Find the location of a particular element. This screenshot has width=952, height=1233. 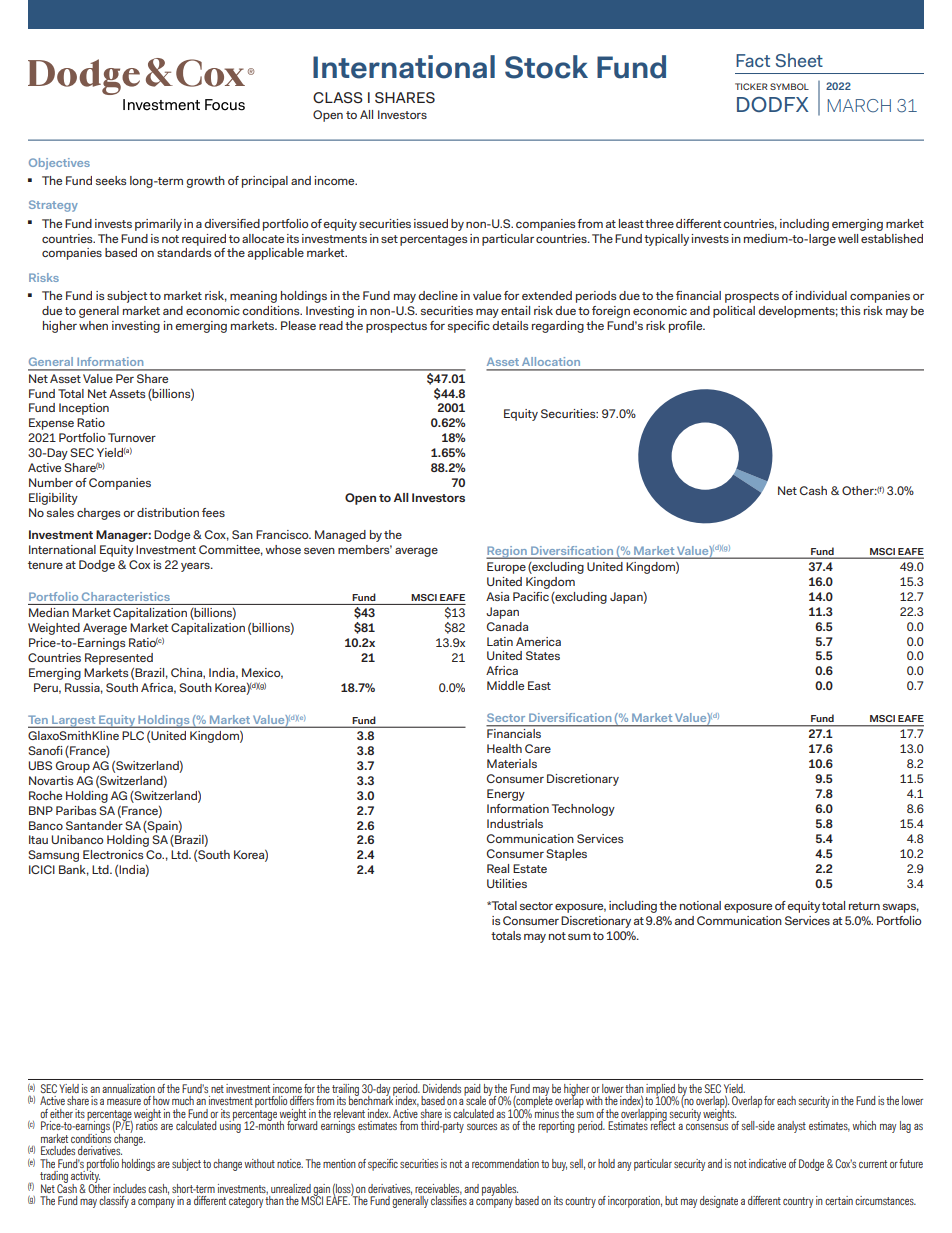

Santander is located at coordinates (94, 825).
